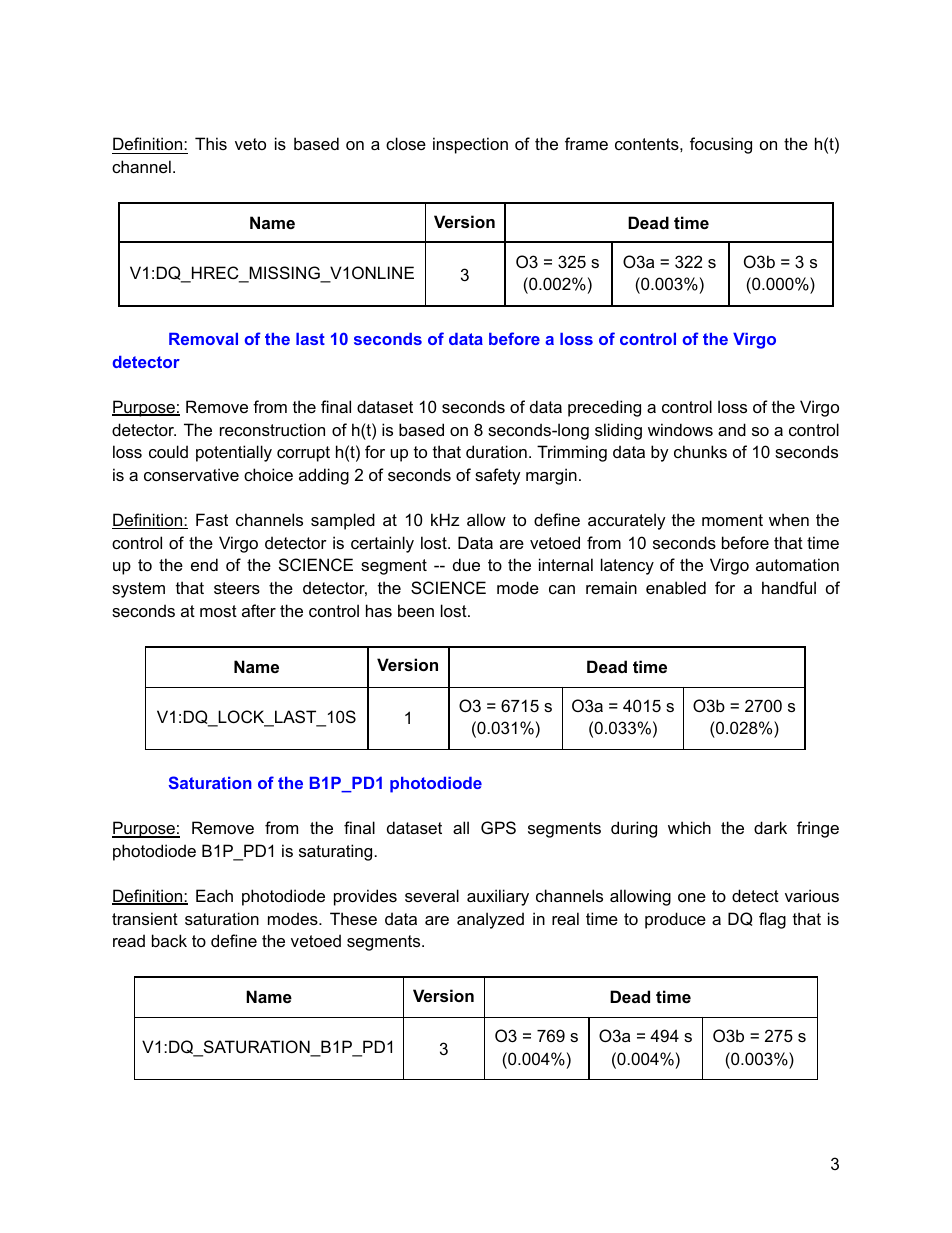 This image has height=1233, width=952. Describe the element at coordinates (732, 520) in the image. I see `moment` at that location.
